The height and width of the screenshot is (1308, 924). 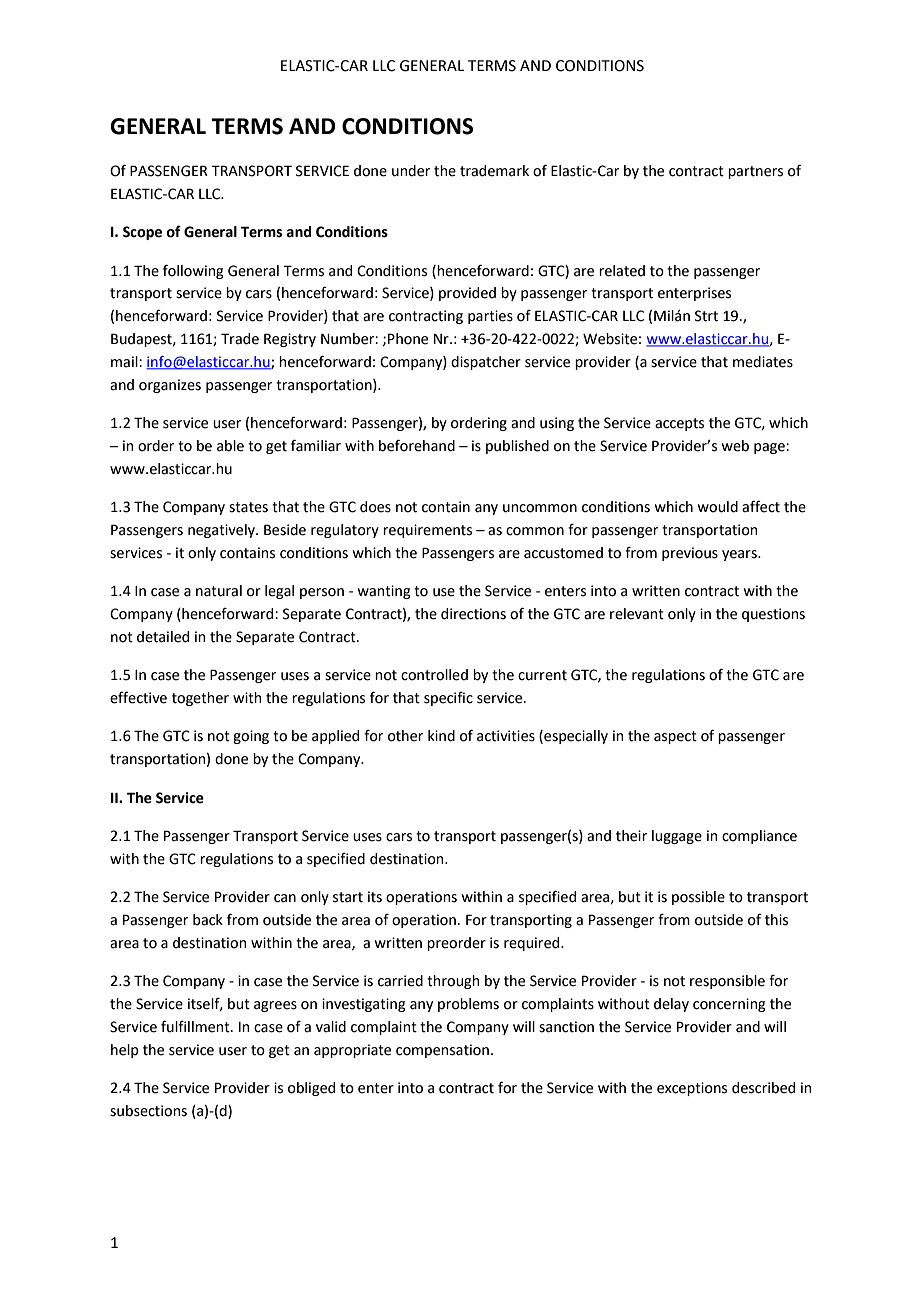 I want to click on Scope, so click(x=142, y=233).
